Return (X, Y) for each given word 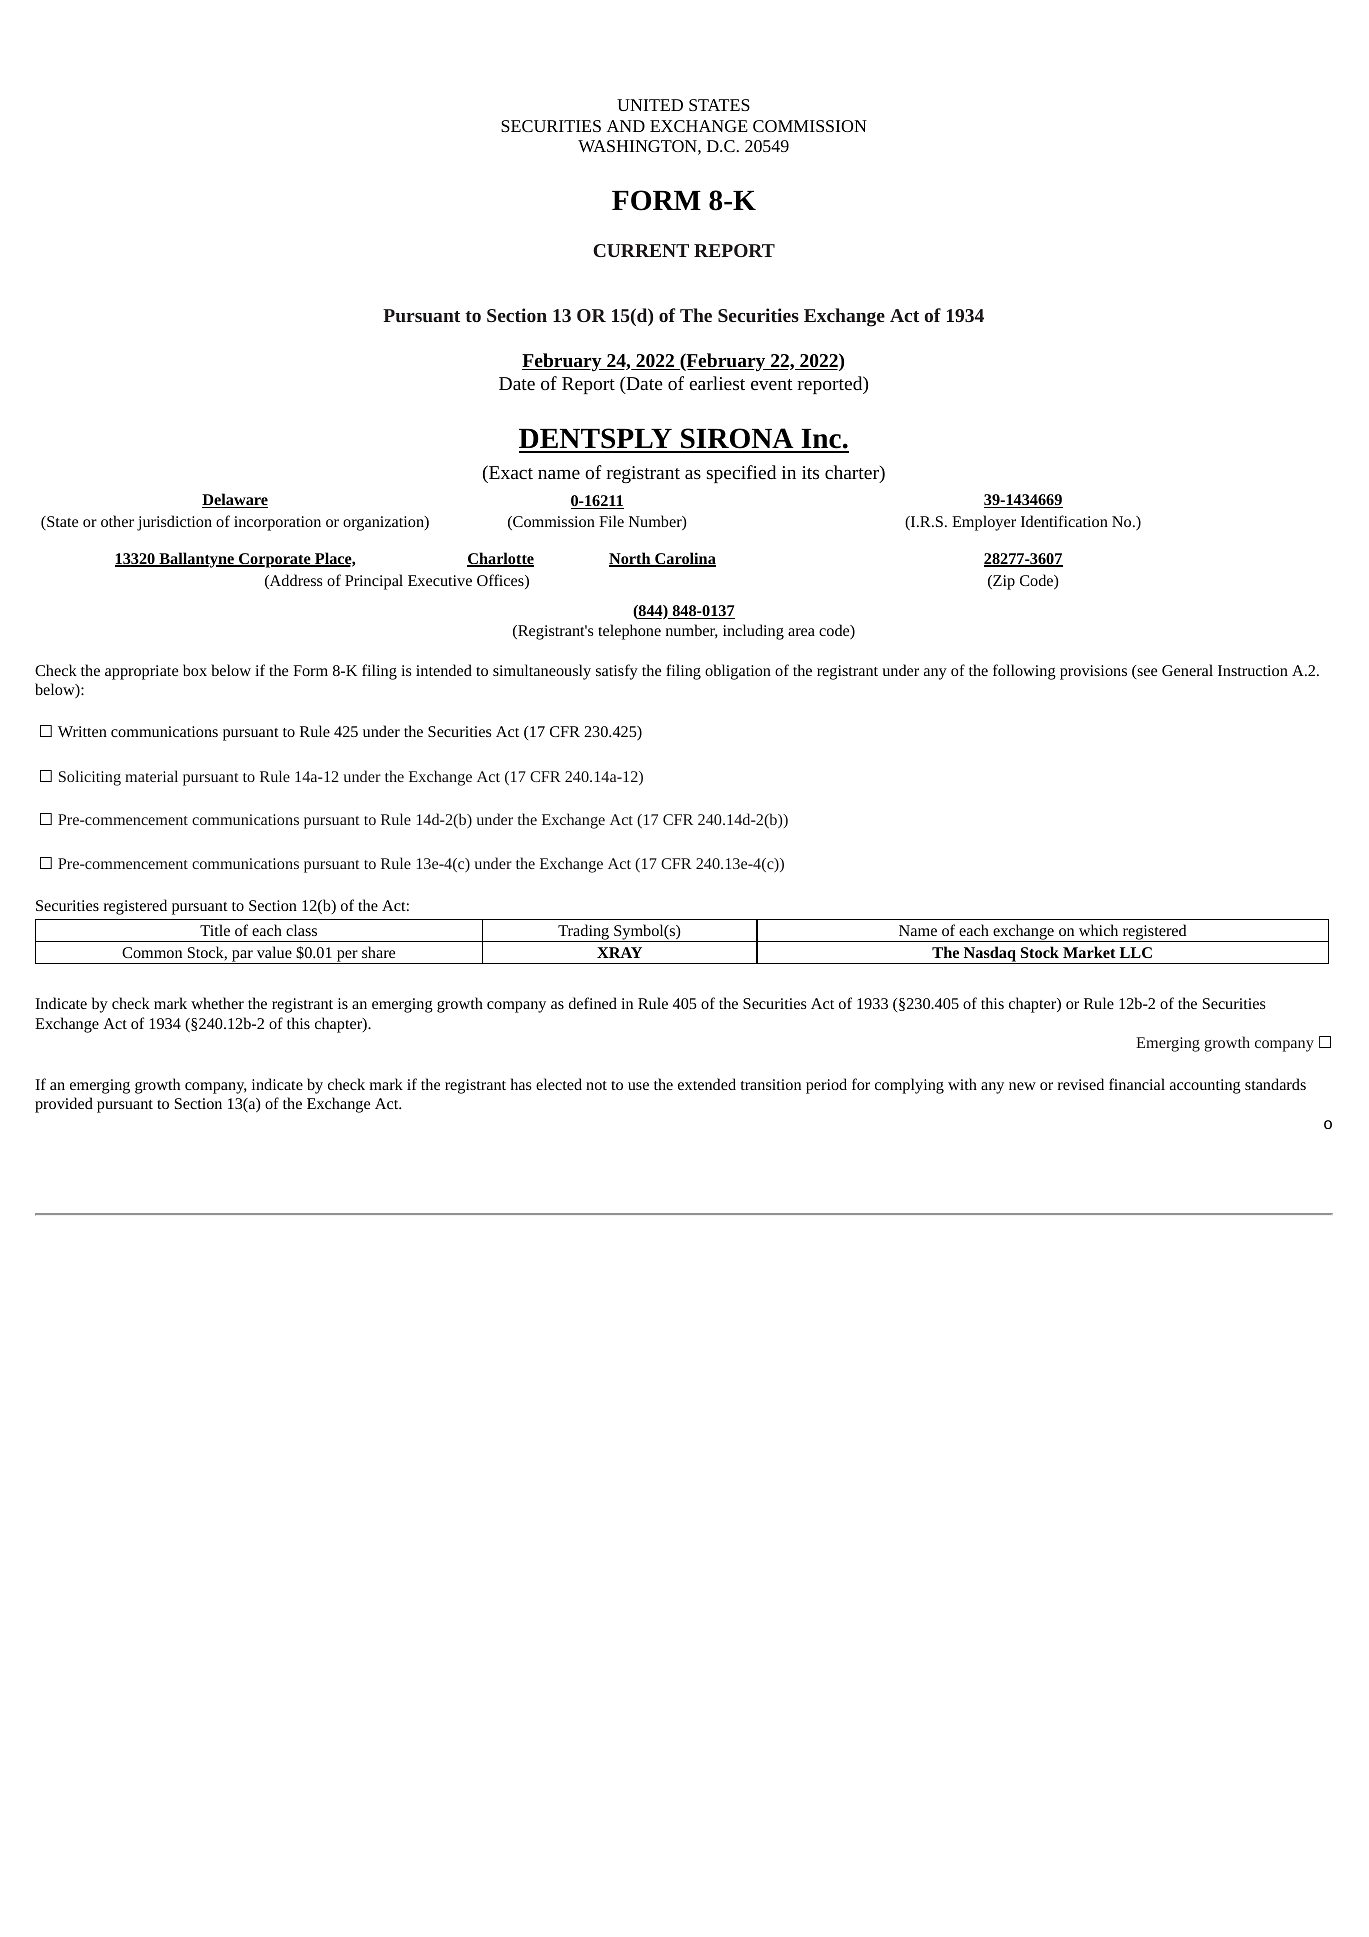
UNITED (650, 105)
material (151, 776)
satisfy (617, 672)
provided (64, 1105)
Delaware (235, 500)
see (1146, 673)
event (772, 384)
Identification (1064, 521)
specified (741, 474)
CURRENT (641, 250)
